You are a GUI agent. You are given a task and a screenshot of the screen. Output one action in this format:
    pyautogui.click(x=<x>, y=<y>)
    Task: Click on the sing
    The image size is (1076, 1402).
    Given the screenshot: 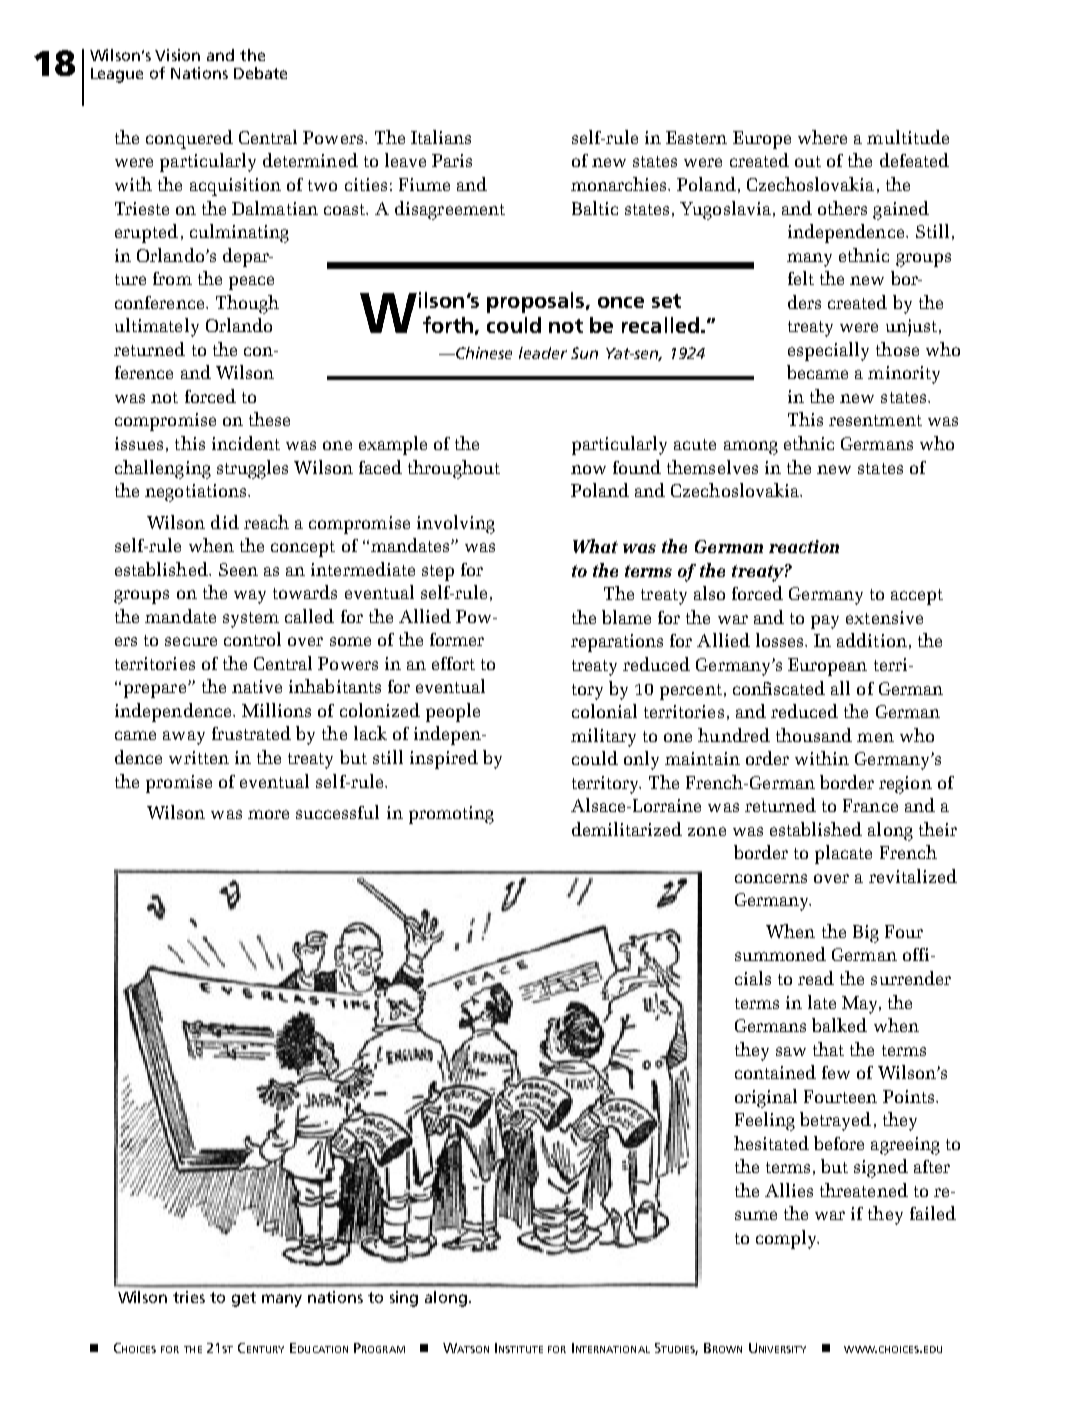 What is the action you would take?
    pyautogui.click(x=404, y=1299)
